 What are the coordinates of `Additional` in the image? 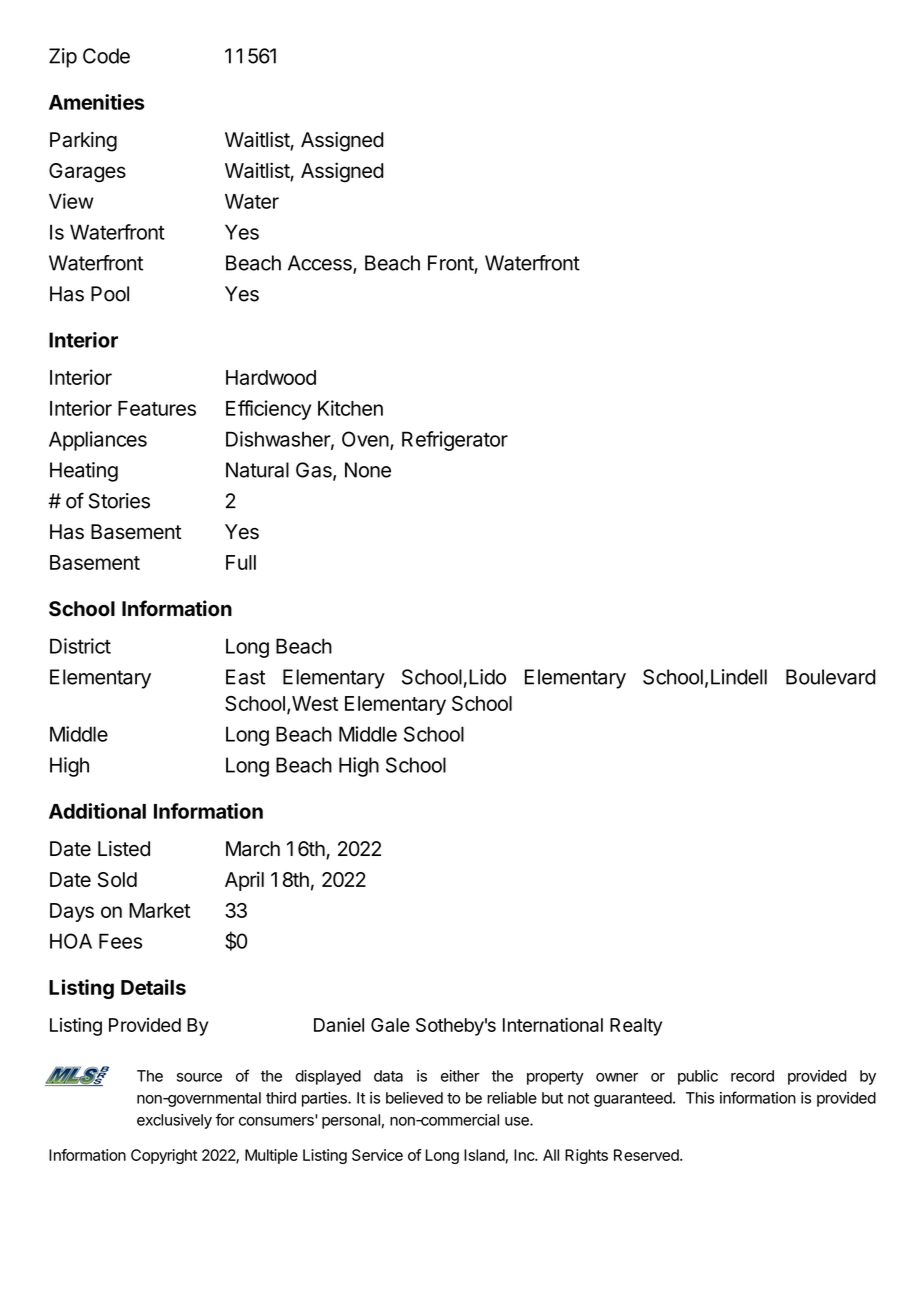 It's located at (97, 811).
